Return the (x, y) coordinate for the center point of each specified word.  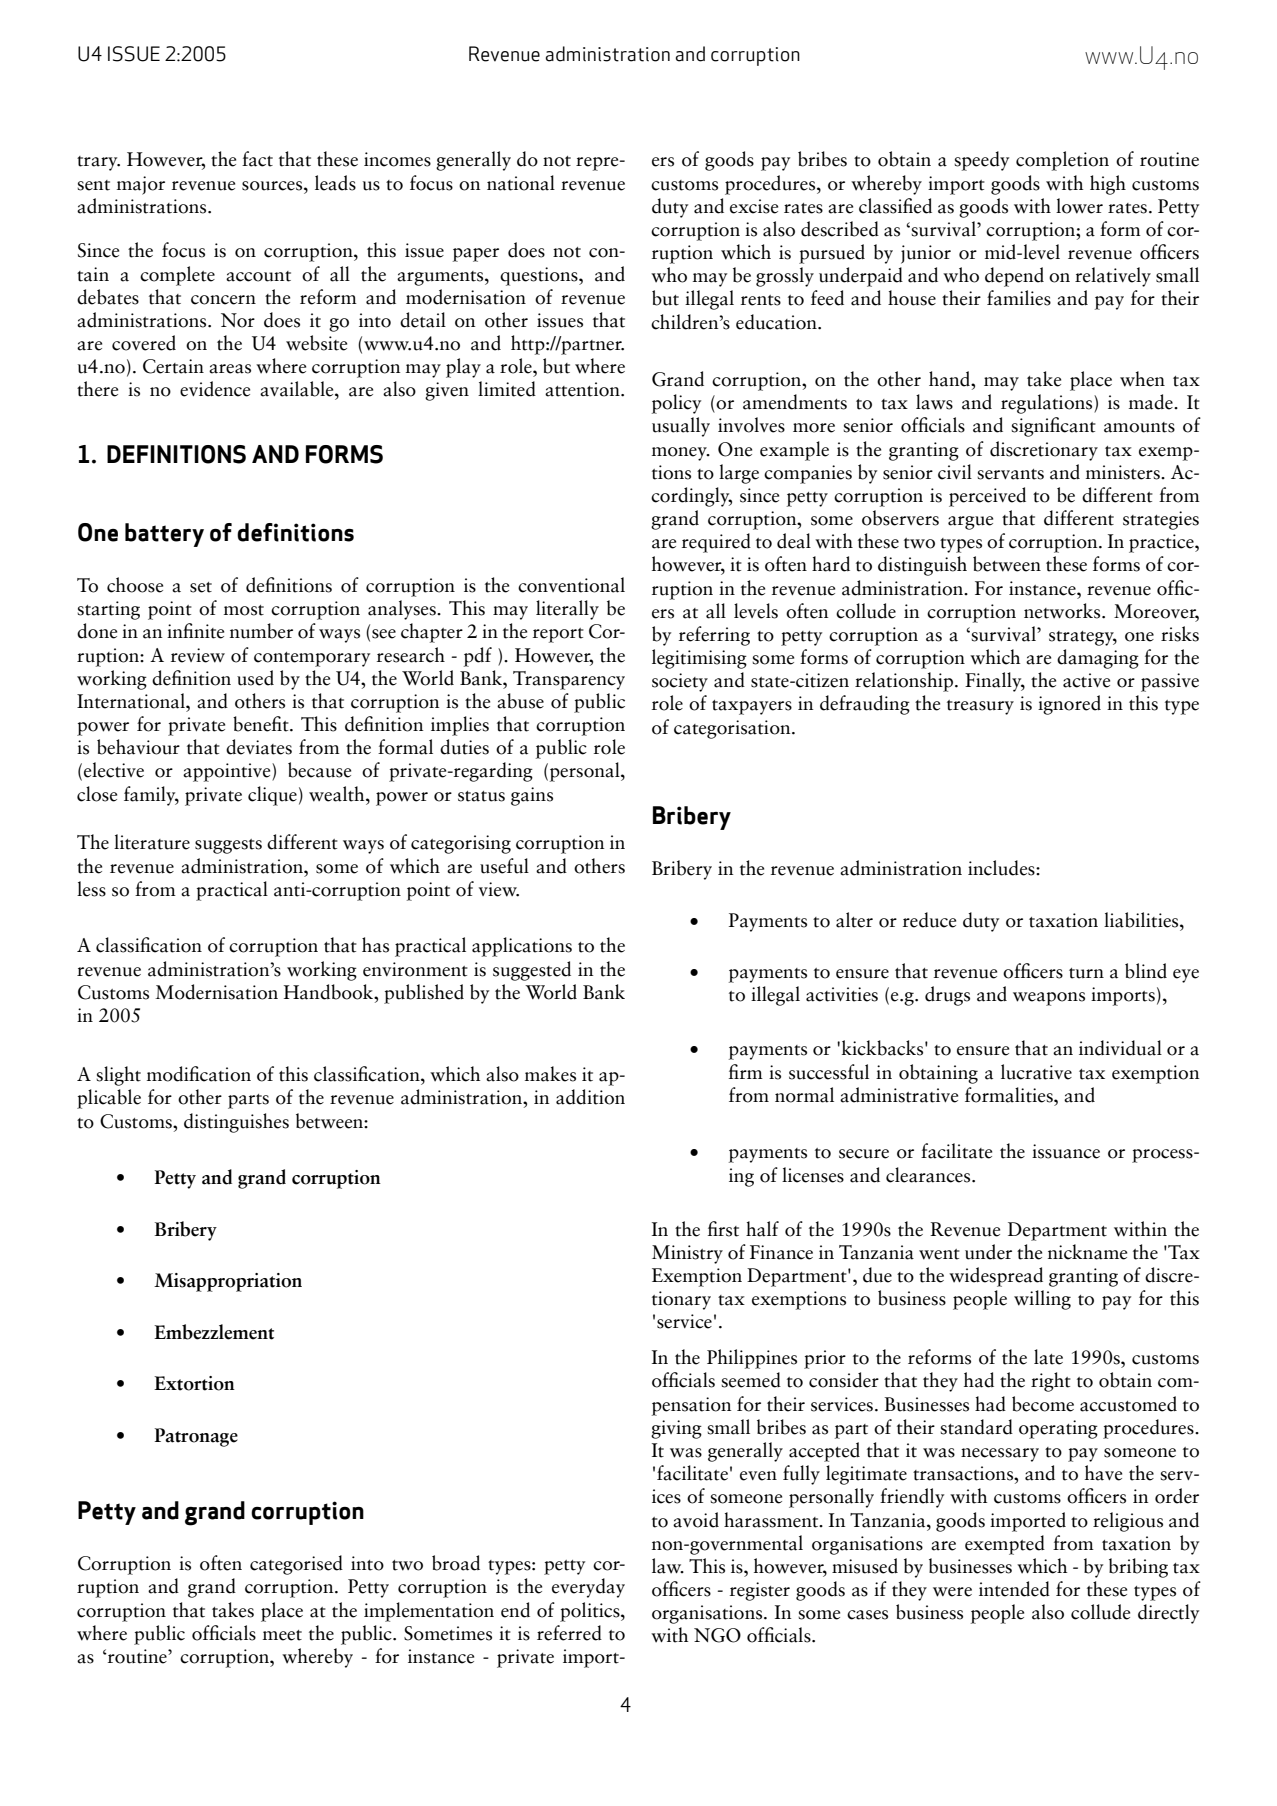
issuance (1066, 1151)
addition (590, 1097)
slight (118, 1076)
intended (1014, 1589)
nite (209, 631)
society (680, 682)
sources (273, 186)
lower (1079, 206)
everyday (588, 1588)
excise (754, 206)
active (1086, 680)
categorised (296, 1565)
